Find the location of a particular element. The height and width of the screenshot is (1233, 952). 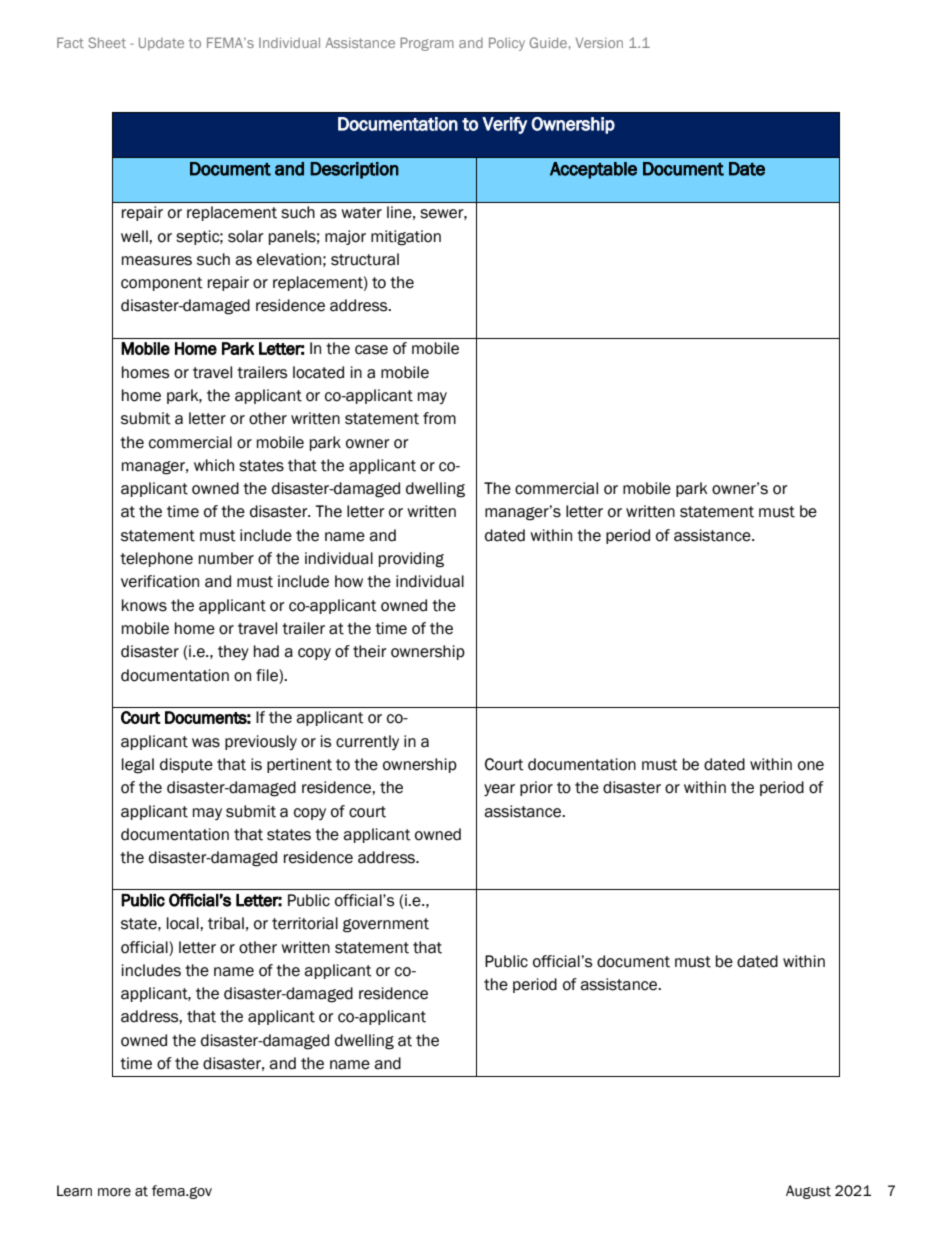

prior is located at coordinates (536, 788).
